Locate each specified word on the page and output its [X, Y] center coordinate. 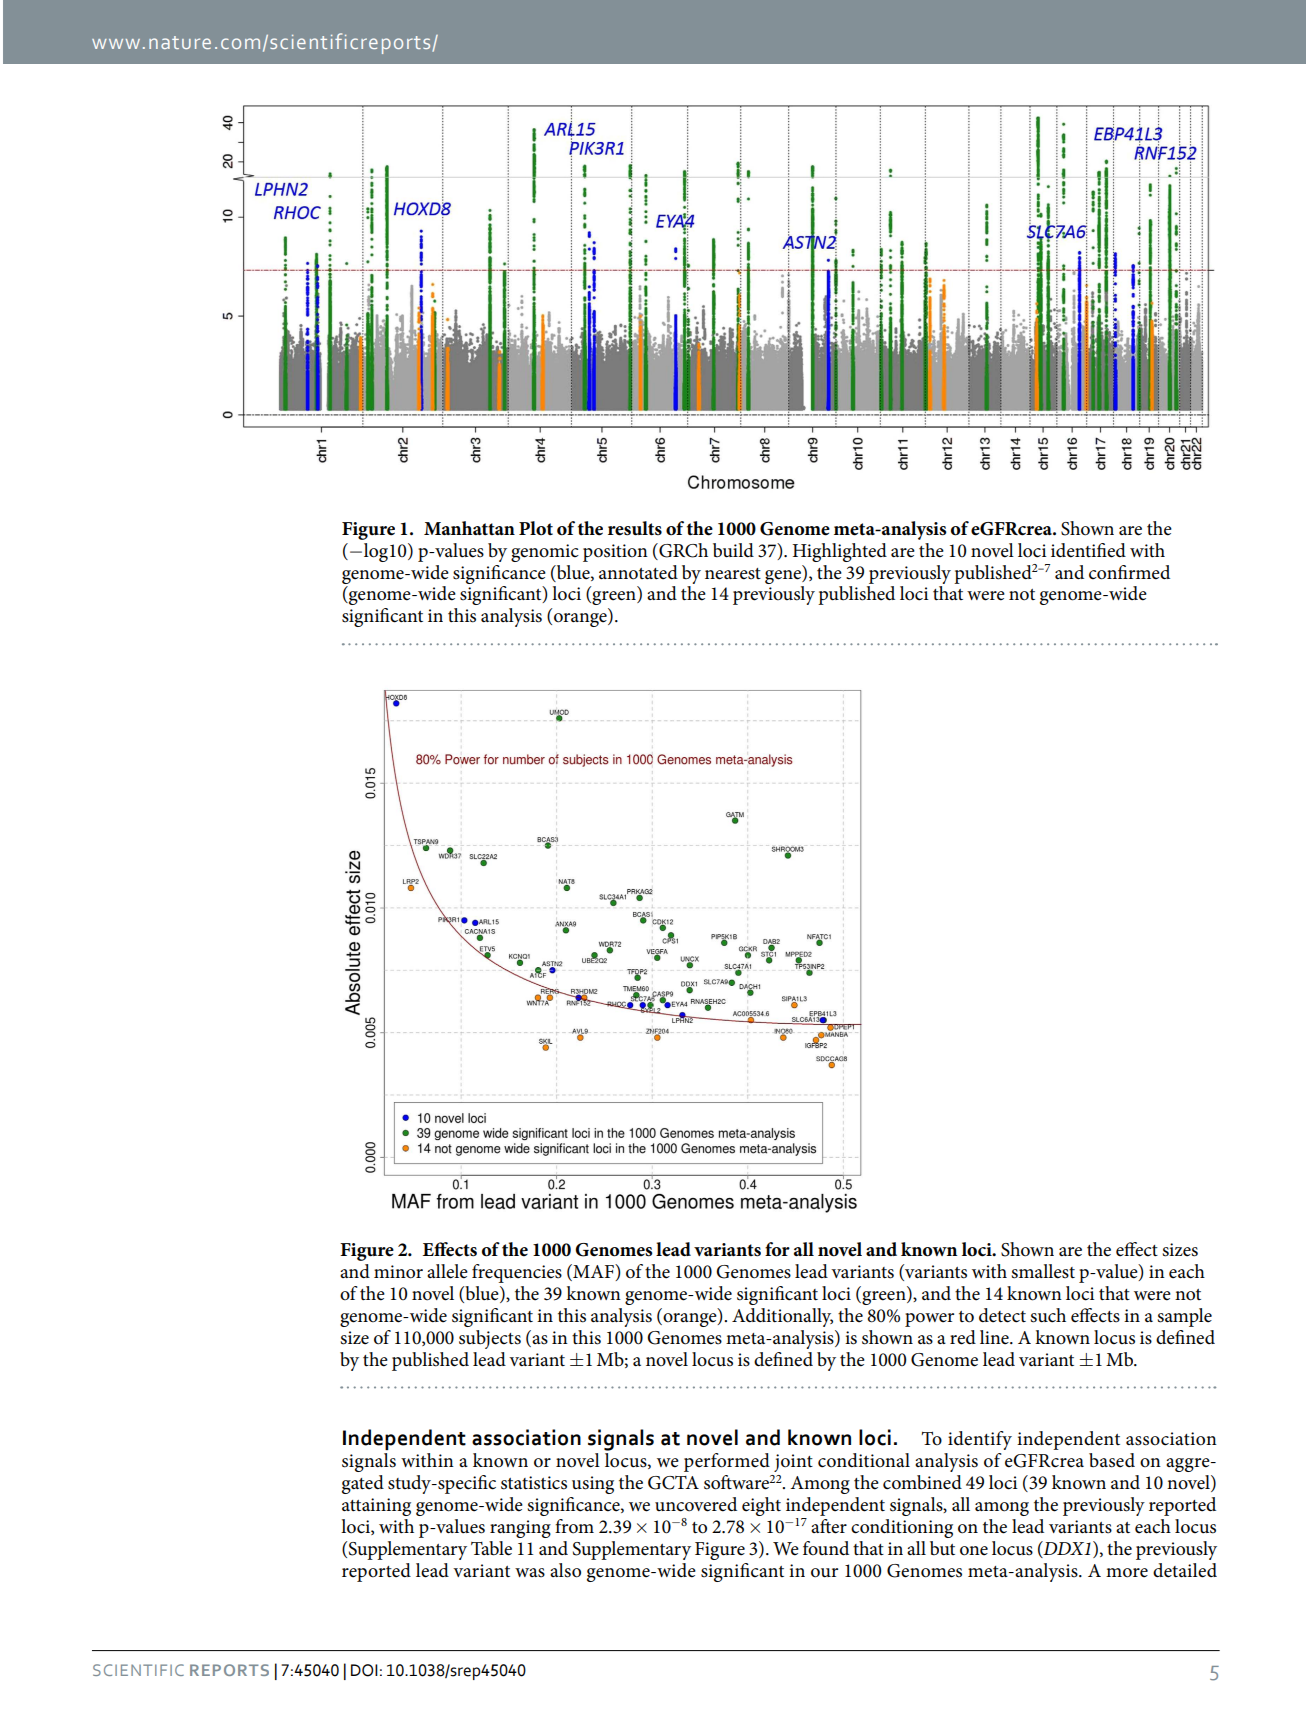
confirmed [1129, 572]
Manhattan [469, 528]
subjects [490, 1339]
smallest [1043, 1271]
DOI [364, 1670]
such [1048, 1315]
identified [1088, 550]
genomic [545, 553]
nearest [733, 574]
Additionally [782, 1317]
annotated [638, 572]
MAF [593, 1271]
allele [447, 1271]
